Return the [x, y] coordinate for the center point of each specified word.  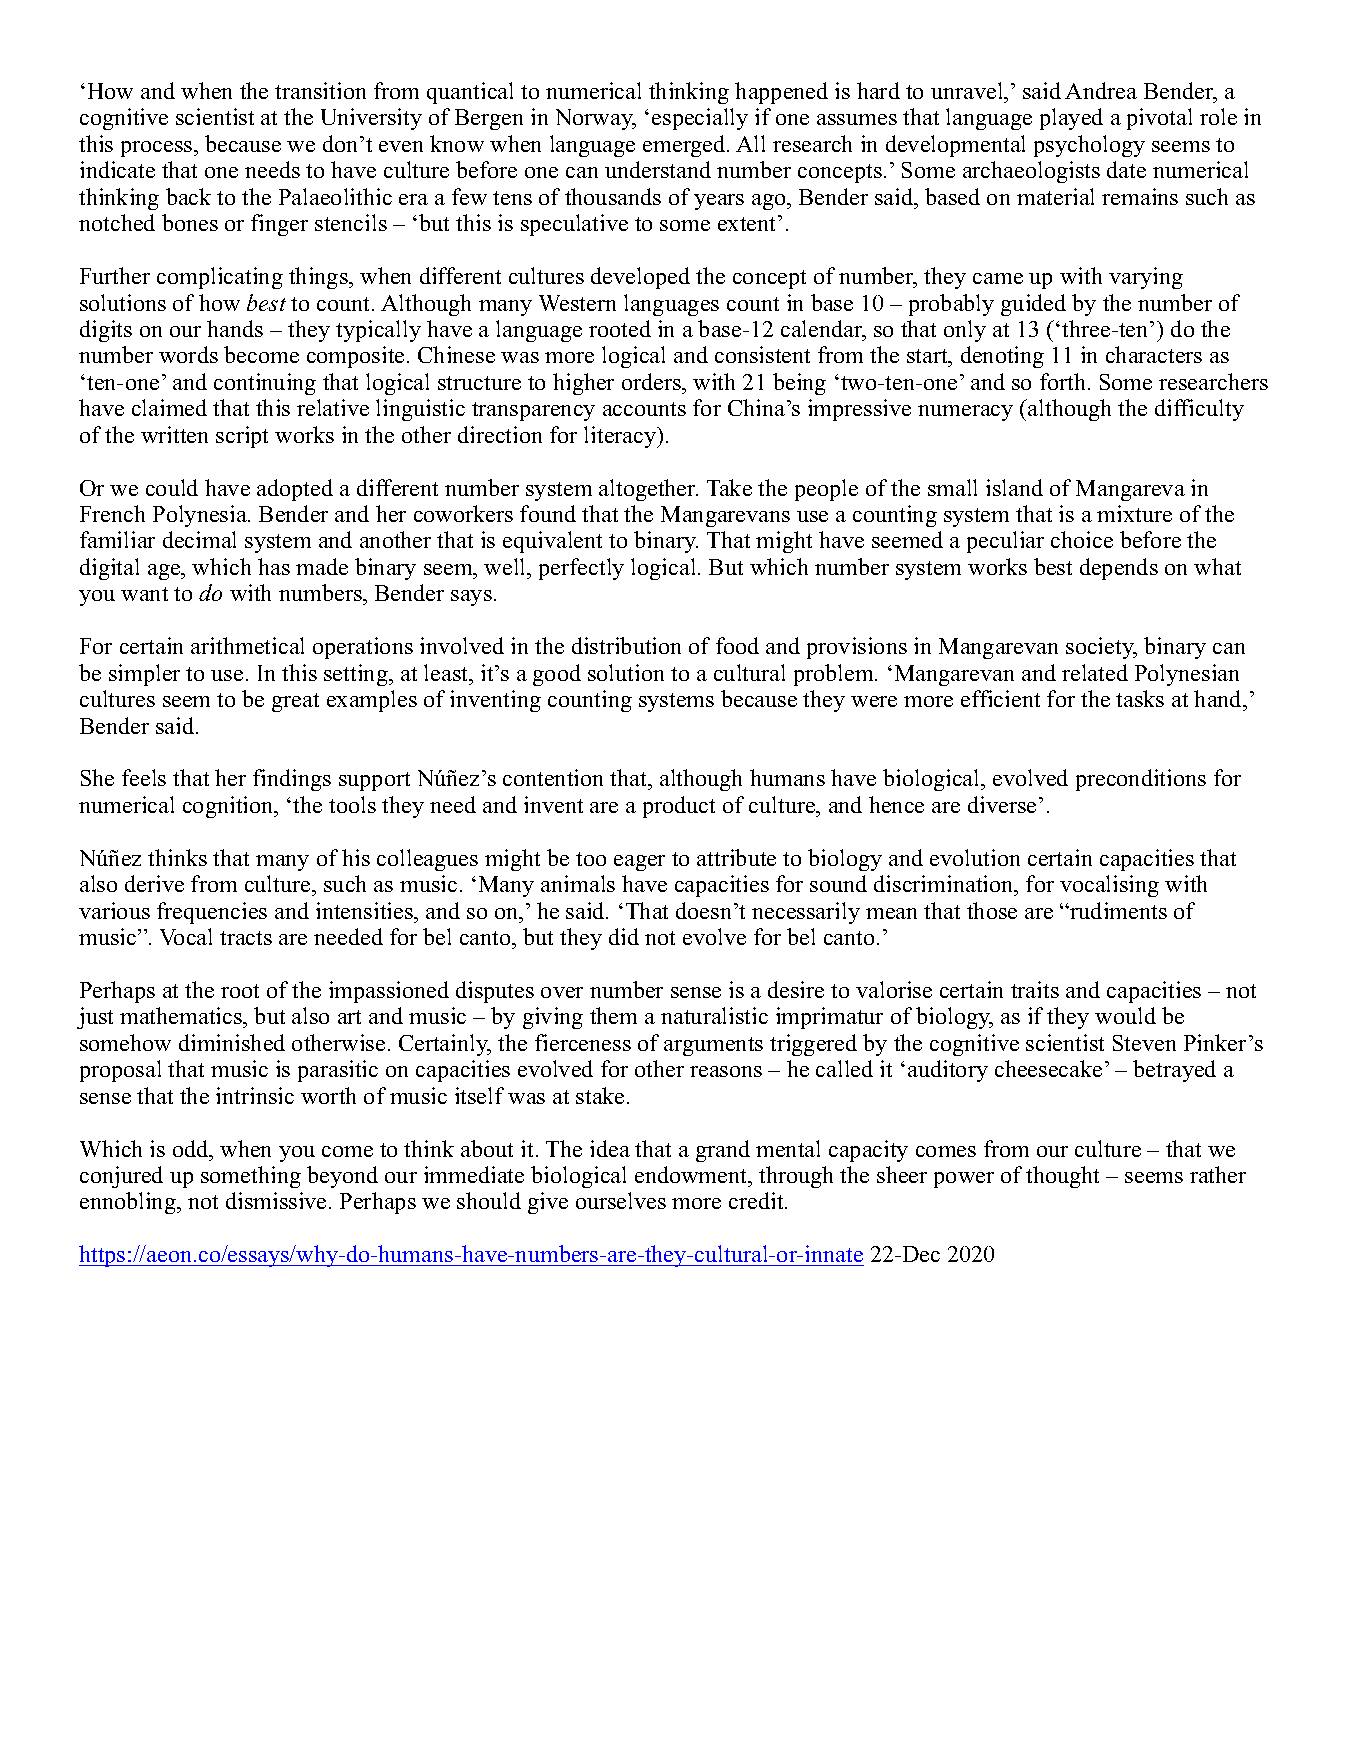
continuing [265, 384]
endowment [692, 1174]
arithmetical [247, 645]
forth [1064, 381]
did [624, 936]
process [158, 149]
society [1101, 648]
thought [1062, 1177]
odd [192, 1148]
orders [652, 381]
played [1071, 119]
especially [700, 119]
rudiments [1117, 910]
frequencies [212, 913]
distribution [626, 645]
